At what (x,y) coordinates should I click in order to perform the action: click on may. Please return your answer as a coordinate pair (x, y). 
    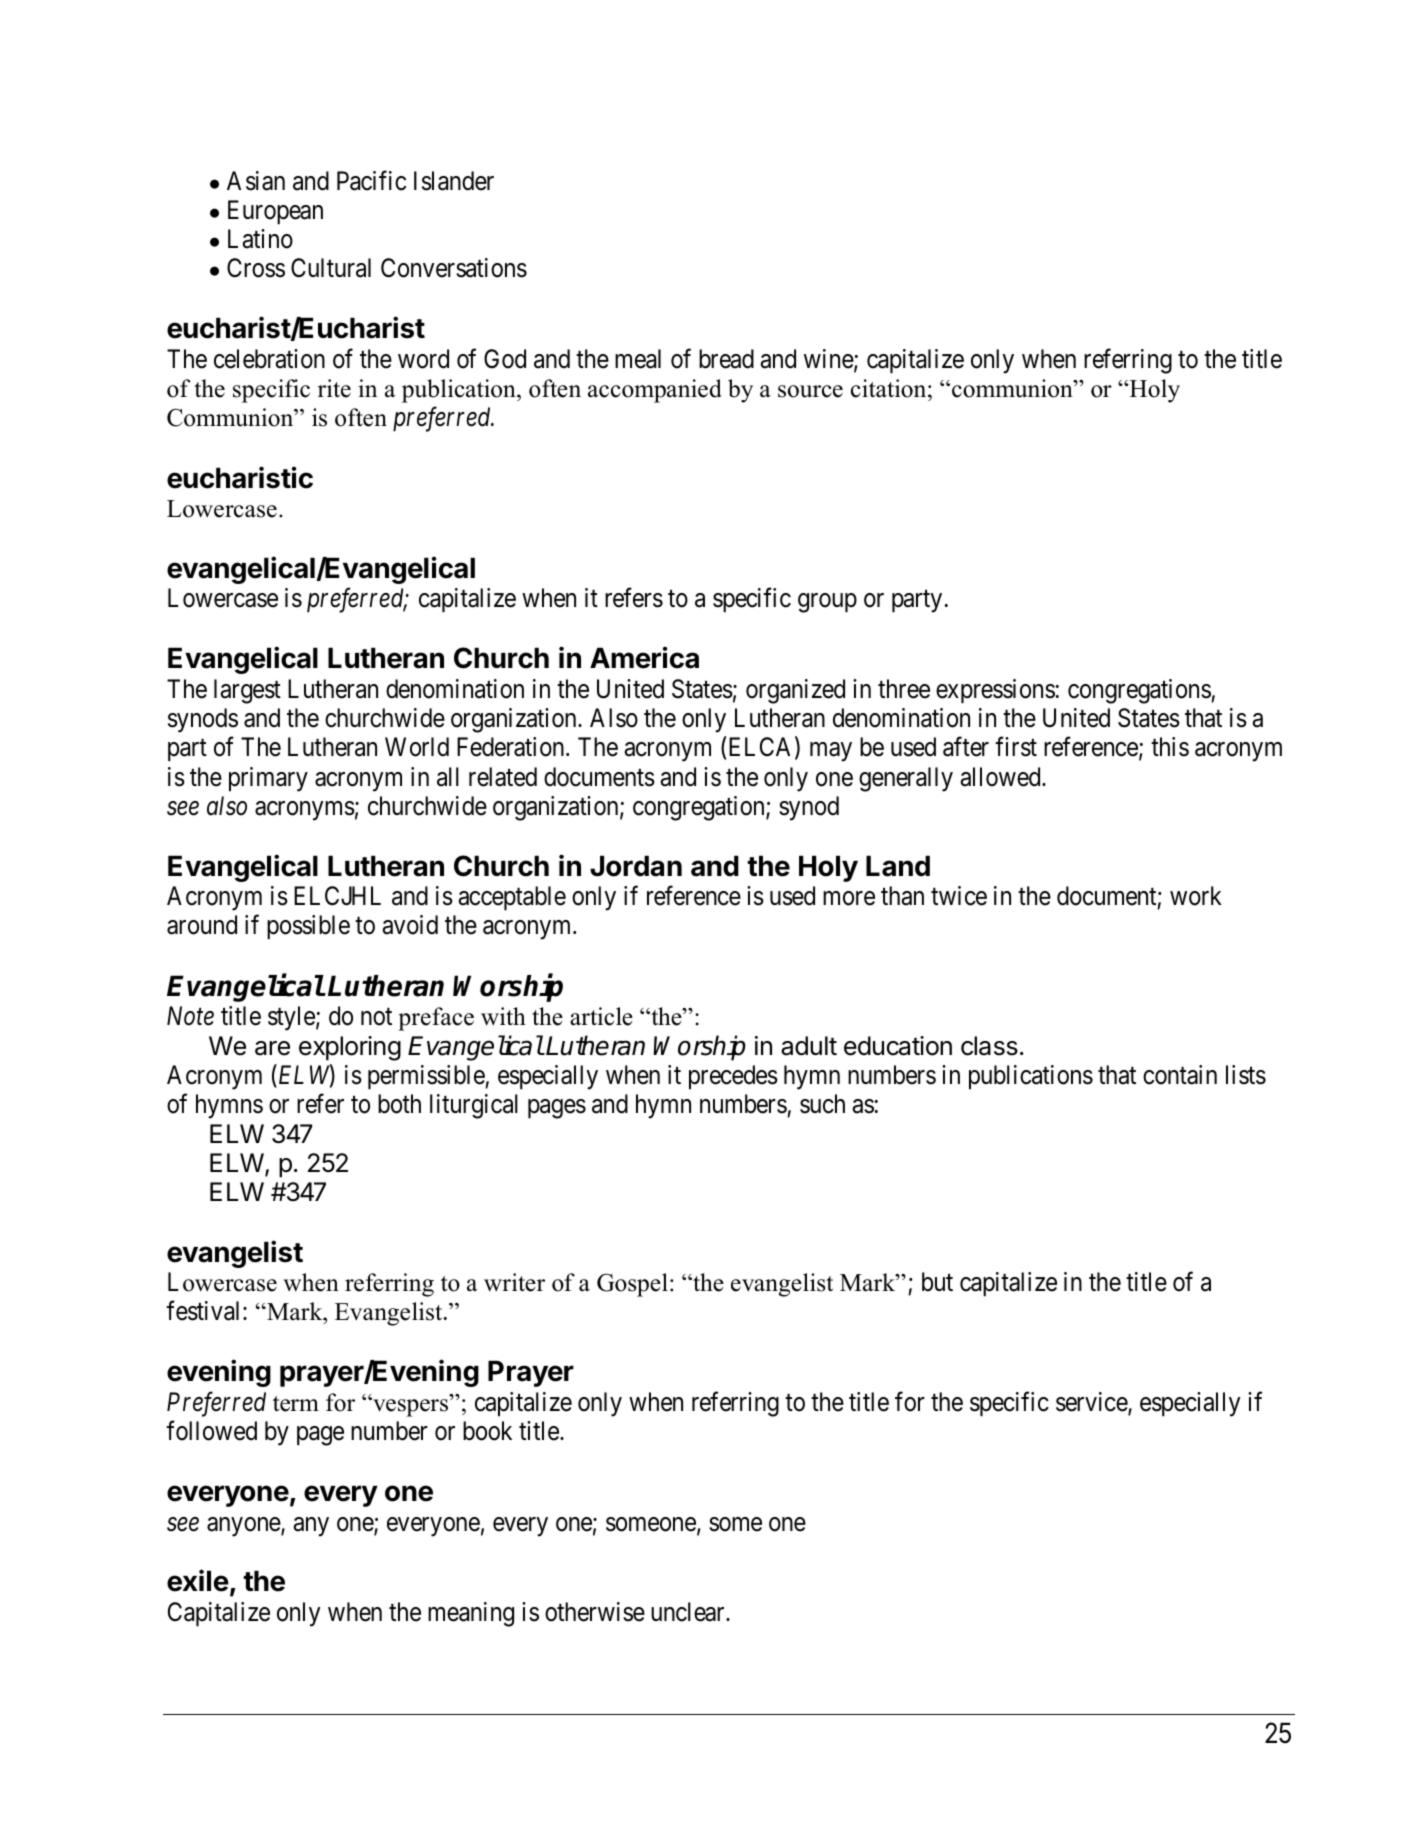
    Looking at the image, I should click on (831, 752).
